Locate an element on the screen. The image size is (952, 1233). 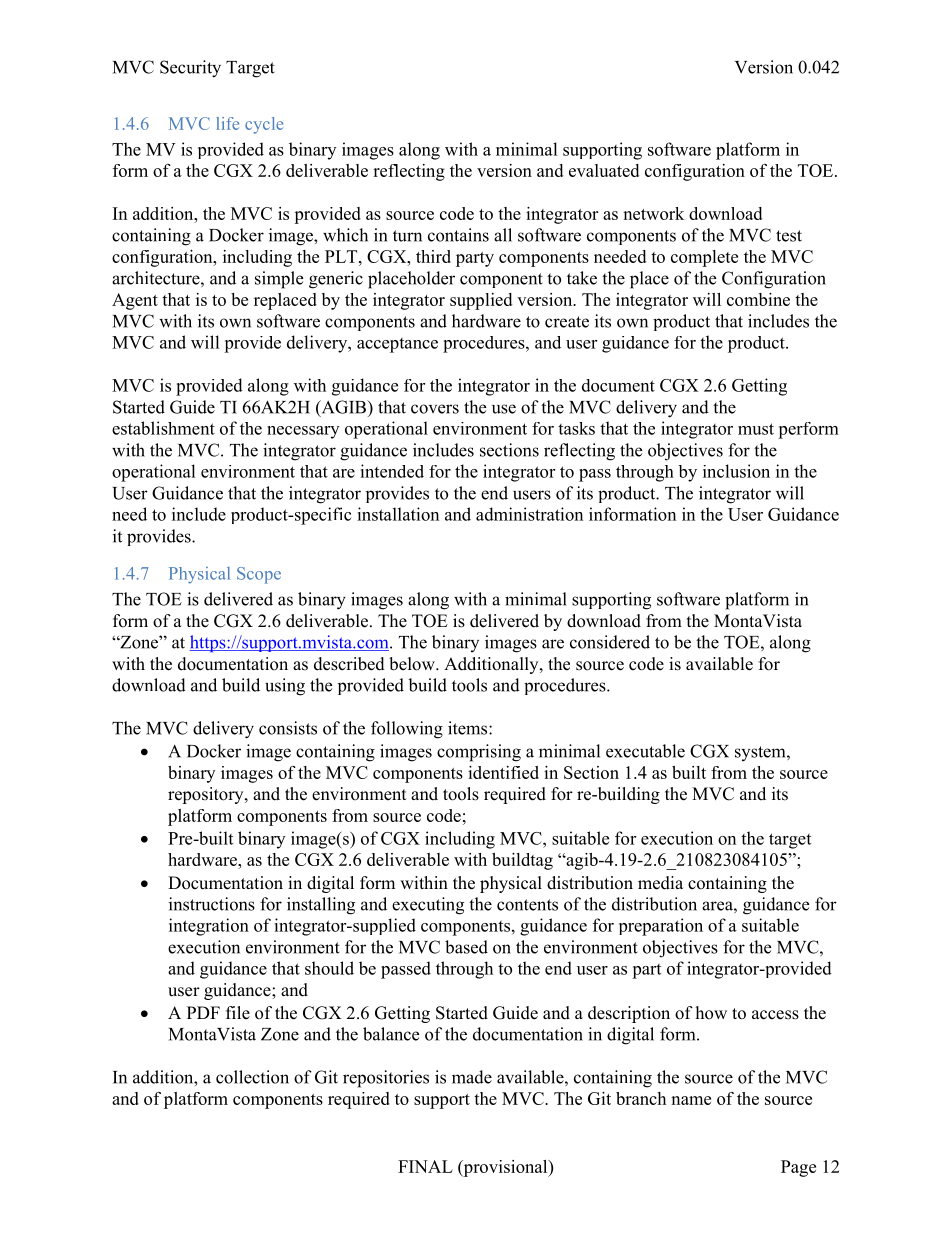
executable is located at coordinates (645, 751).
